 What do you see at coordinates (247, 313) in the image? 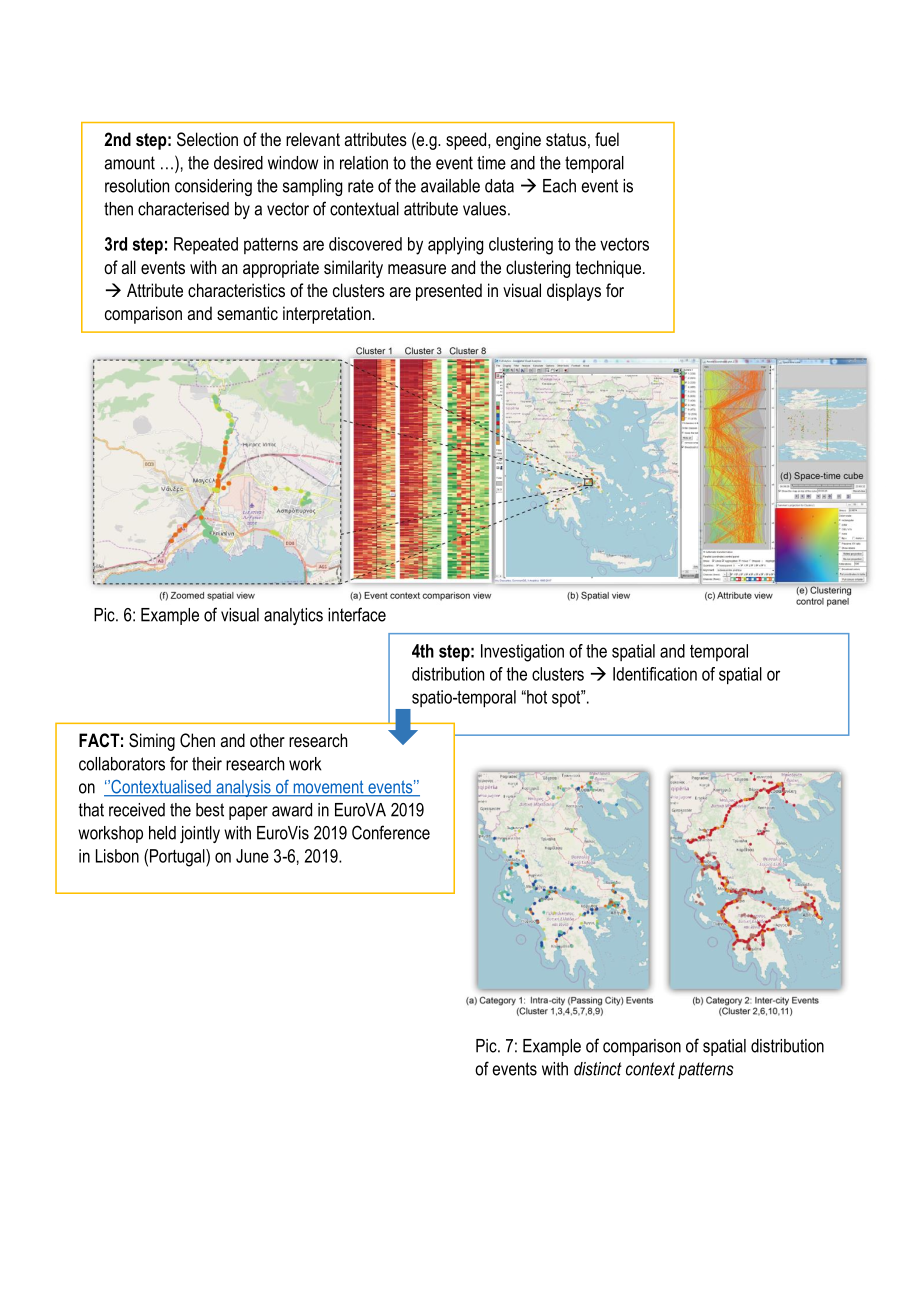
I see `semantic` at bounding box center [247, 313].
